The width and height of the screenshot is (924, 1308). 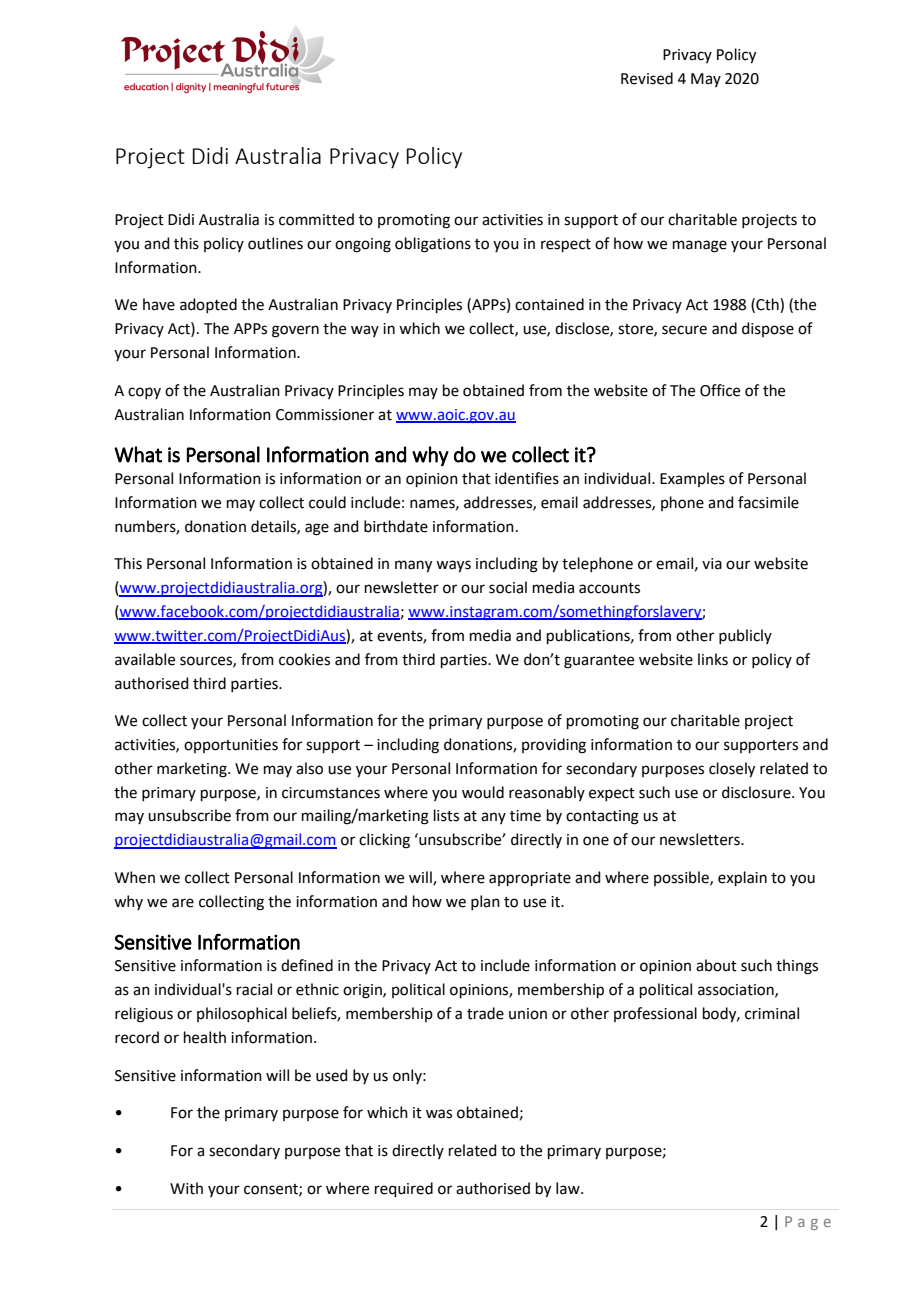 I want to click on Examples, so click(x=692, y=479).
